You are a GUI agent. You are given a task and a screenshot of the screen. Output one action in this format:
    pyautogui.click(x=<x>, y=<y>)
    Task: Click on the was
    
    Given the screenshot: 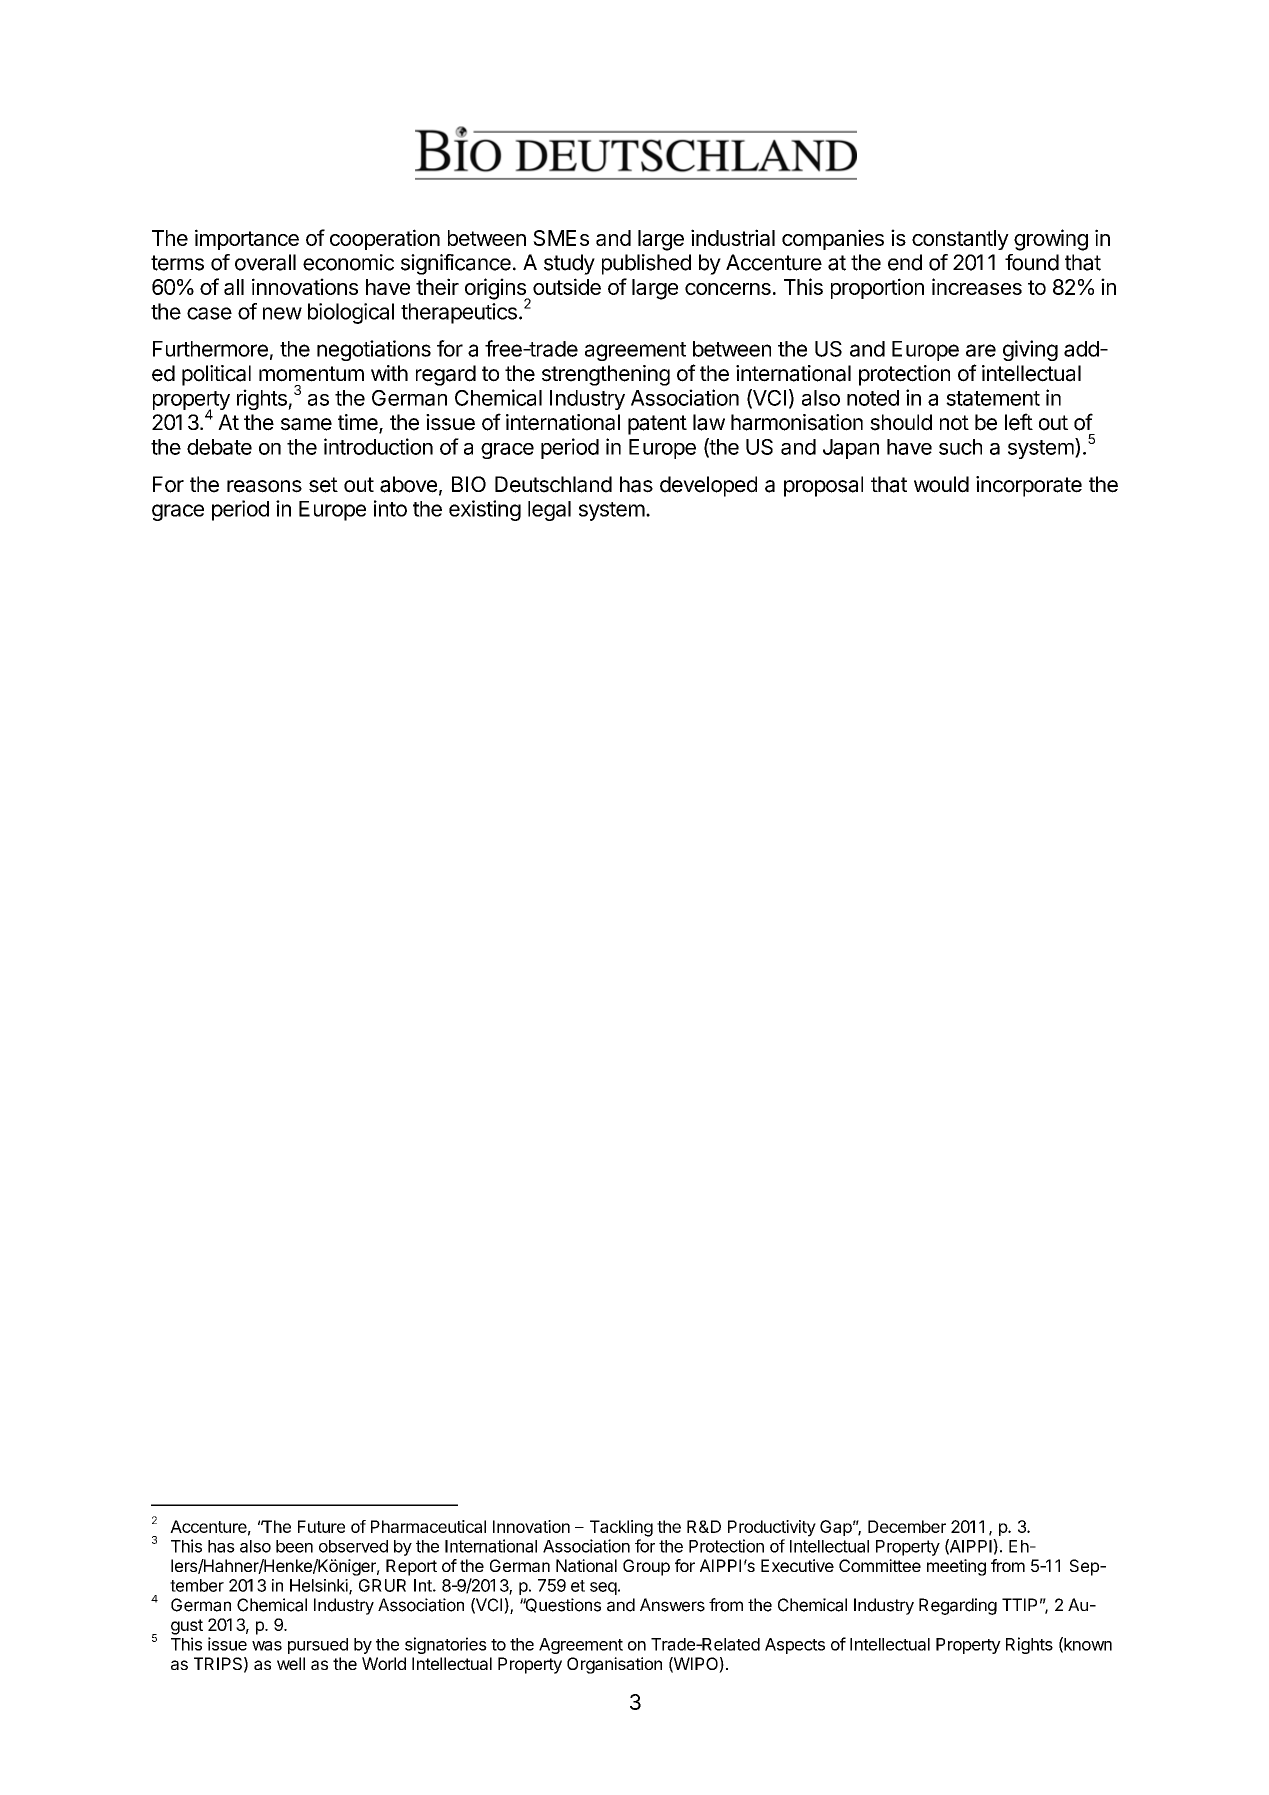 What is the action you would take?
    pyautogui.click(x=267, y=1646)
